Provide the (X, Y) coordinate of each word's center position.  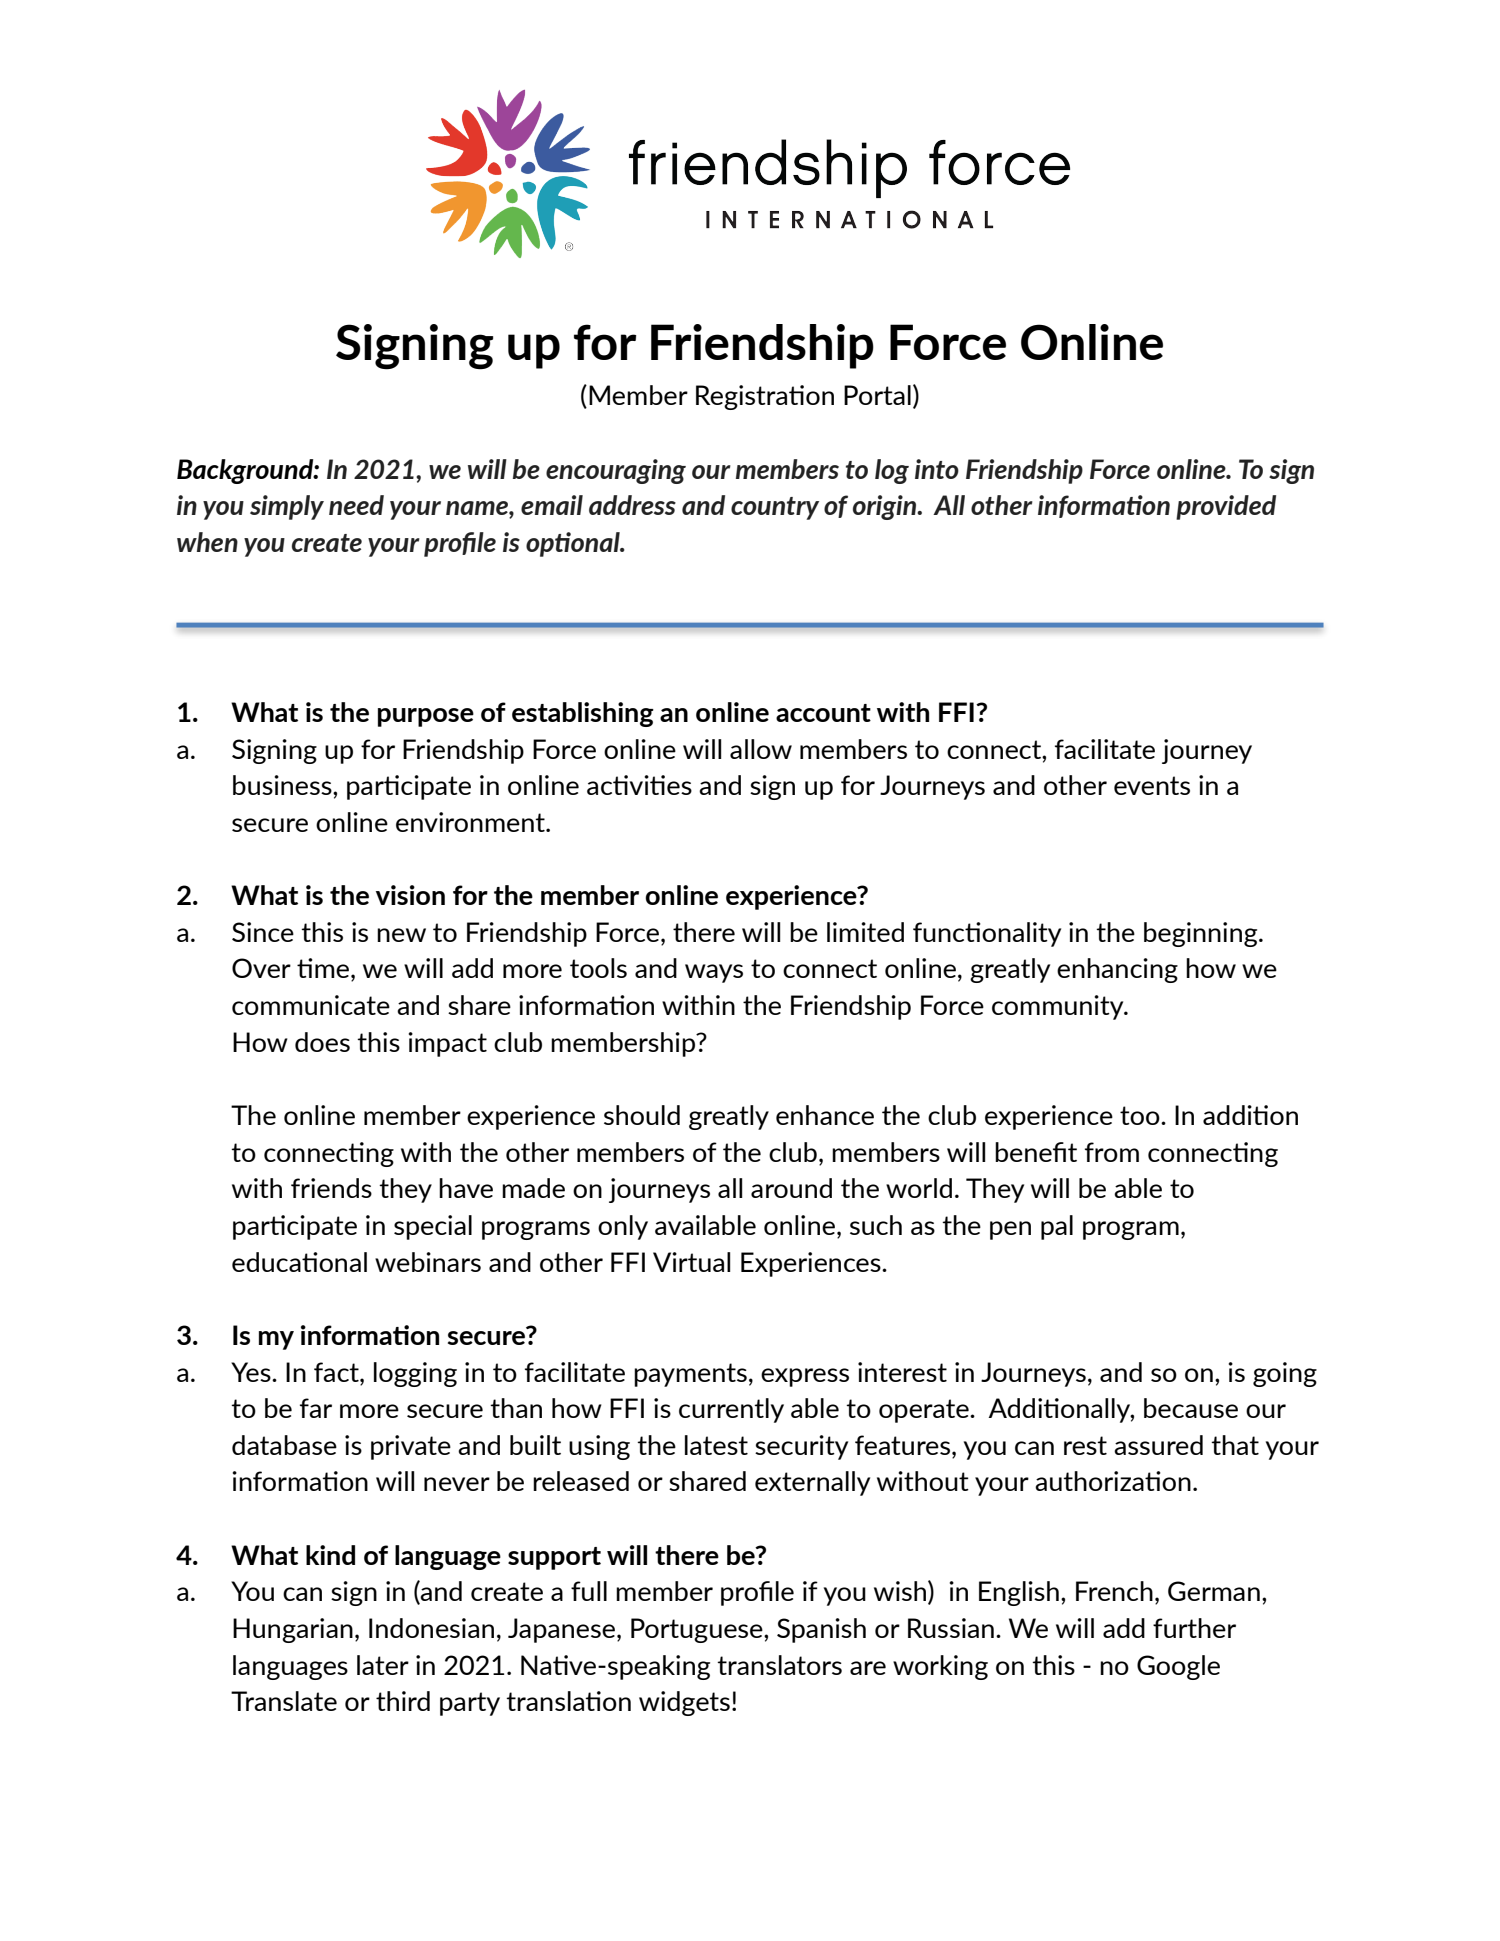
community (1059, 1007)
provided (1226, 507)
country (775, 508)
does (322, 1042)
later (383, 1665)
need (356, 505)
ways (714, 973)
